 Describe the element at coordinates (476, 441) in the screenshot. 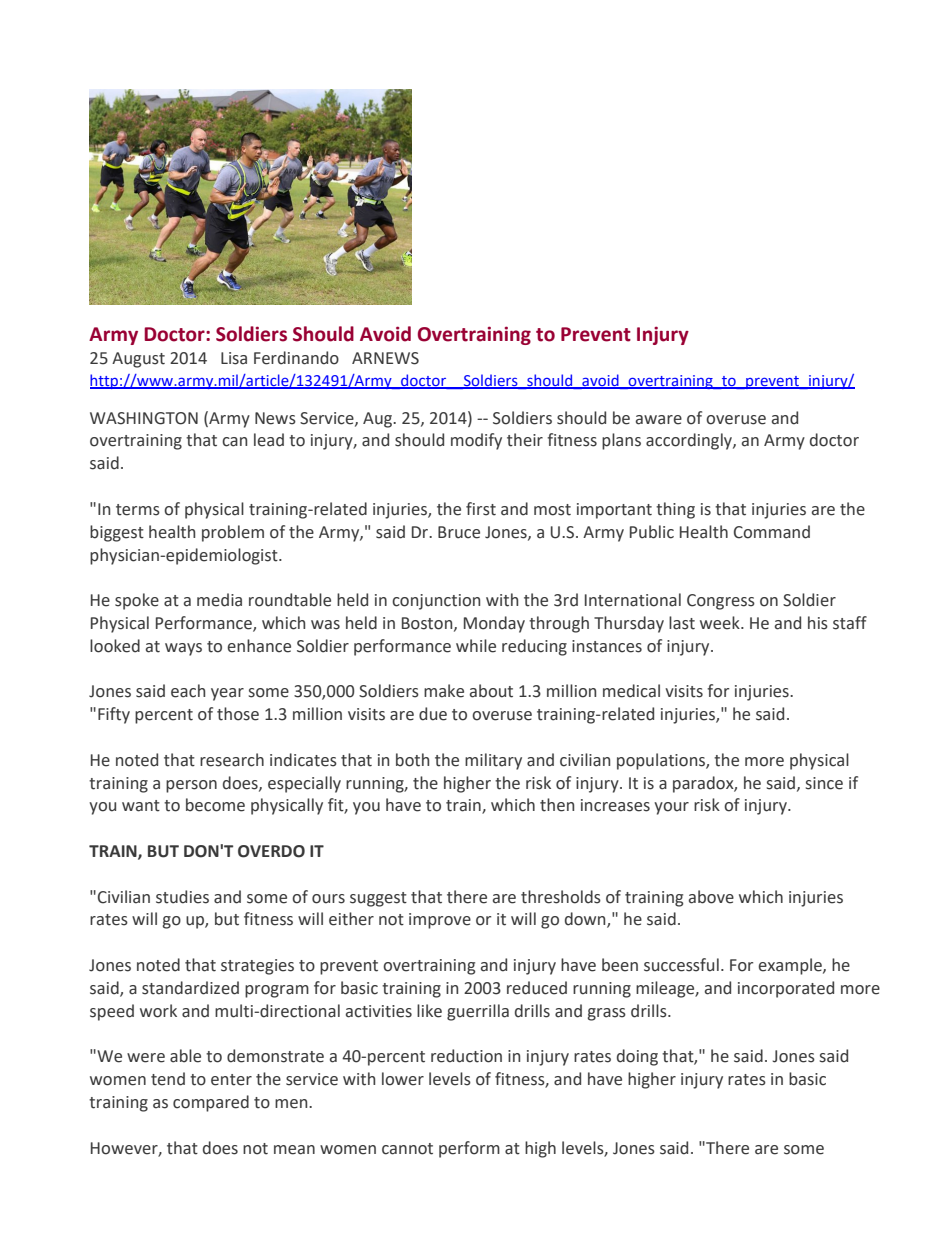

I see `modify` at that location.
